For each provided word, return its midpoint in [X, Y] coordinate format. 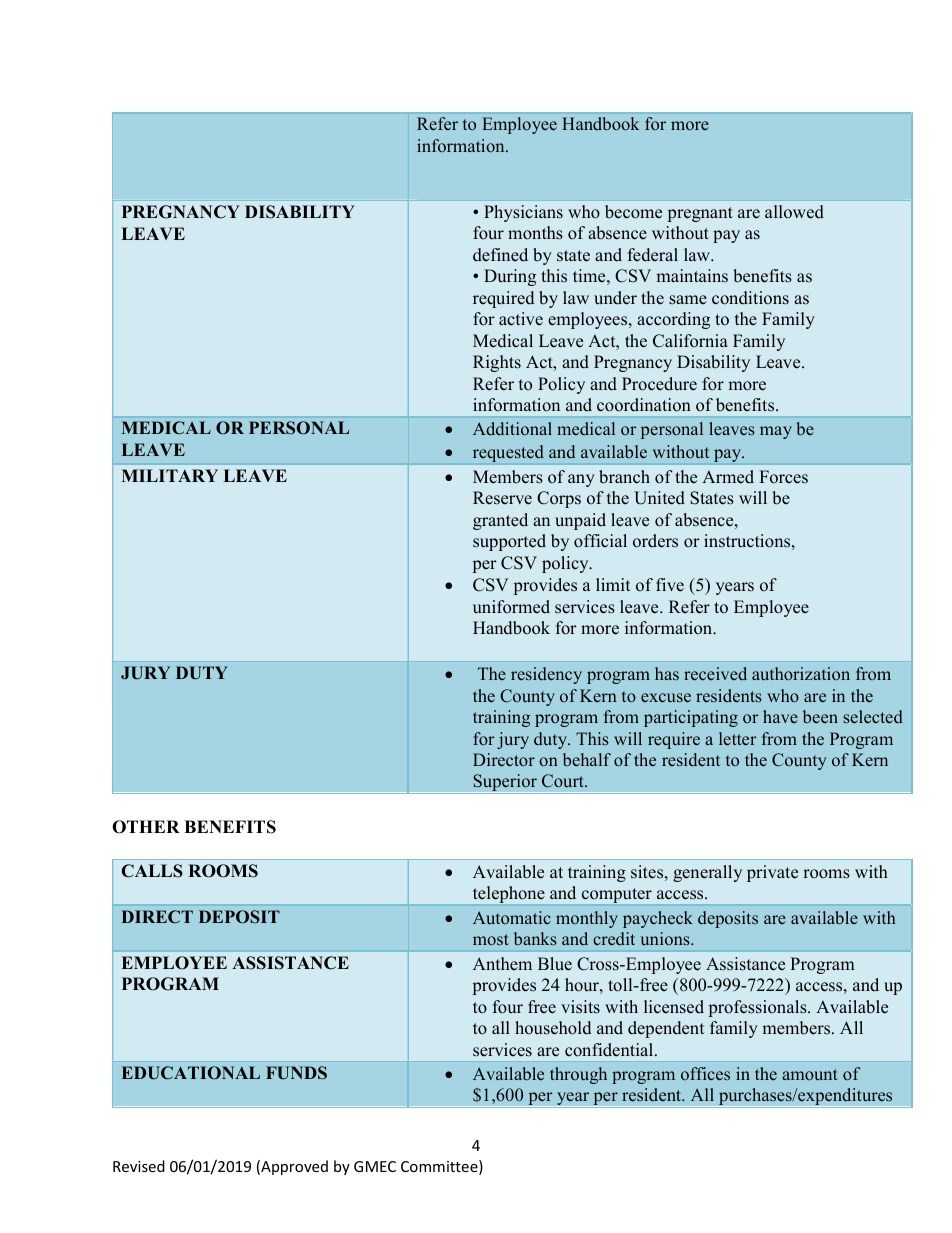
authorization [801, 673]
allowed [794, 212]
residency [546, 675]
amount [810, 1074]
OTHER [146, 827]
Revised [139, 1166]
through [578, 1075]
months [535, 233]
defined [500, 255]
